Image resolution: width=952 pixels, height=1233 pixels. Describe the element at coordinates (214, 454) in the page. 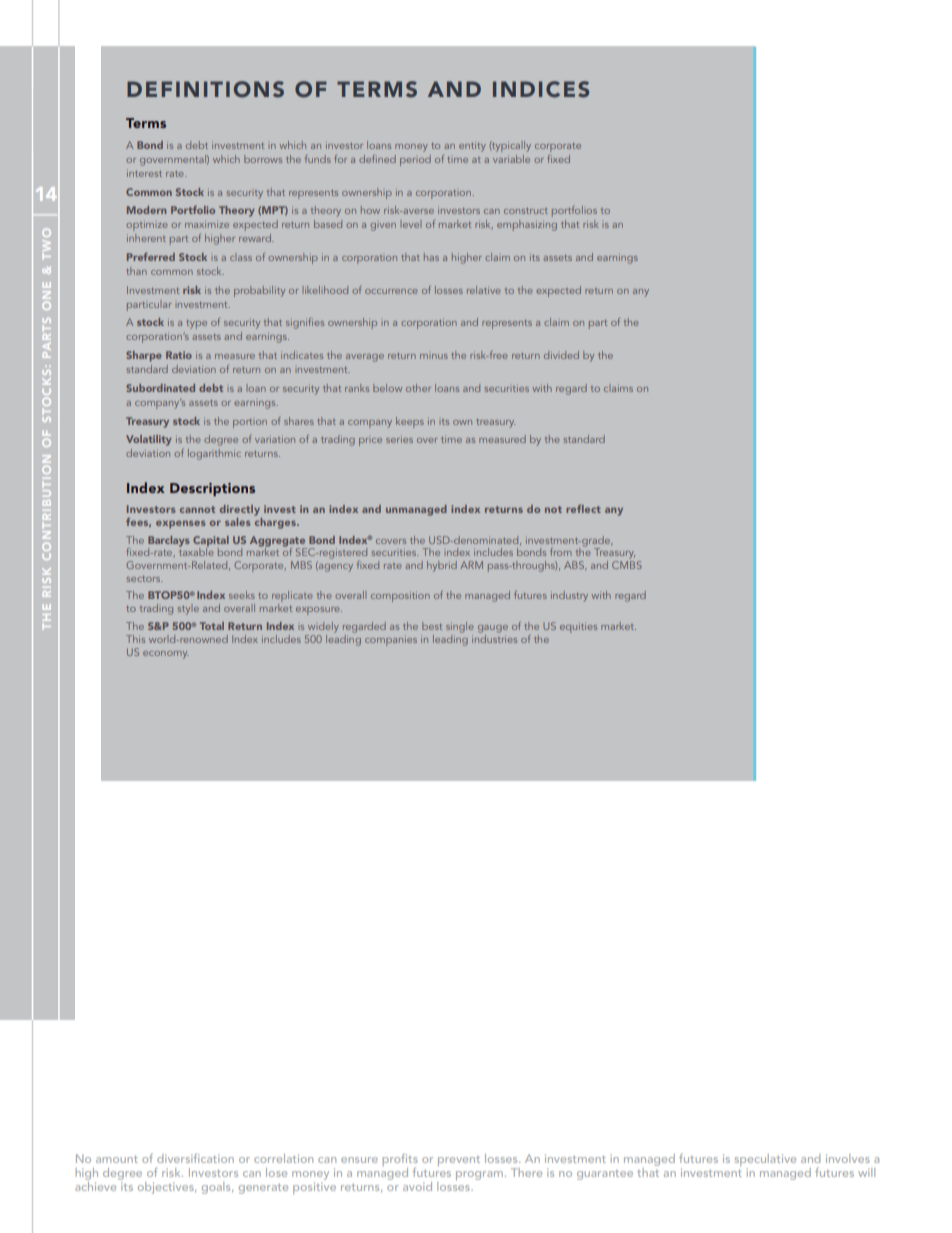

I see `logarithmic` at that location.
